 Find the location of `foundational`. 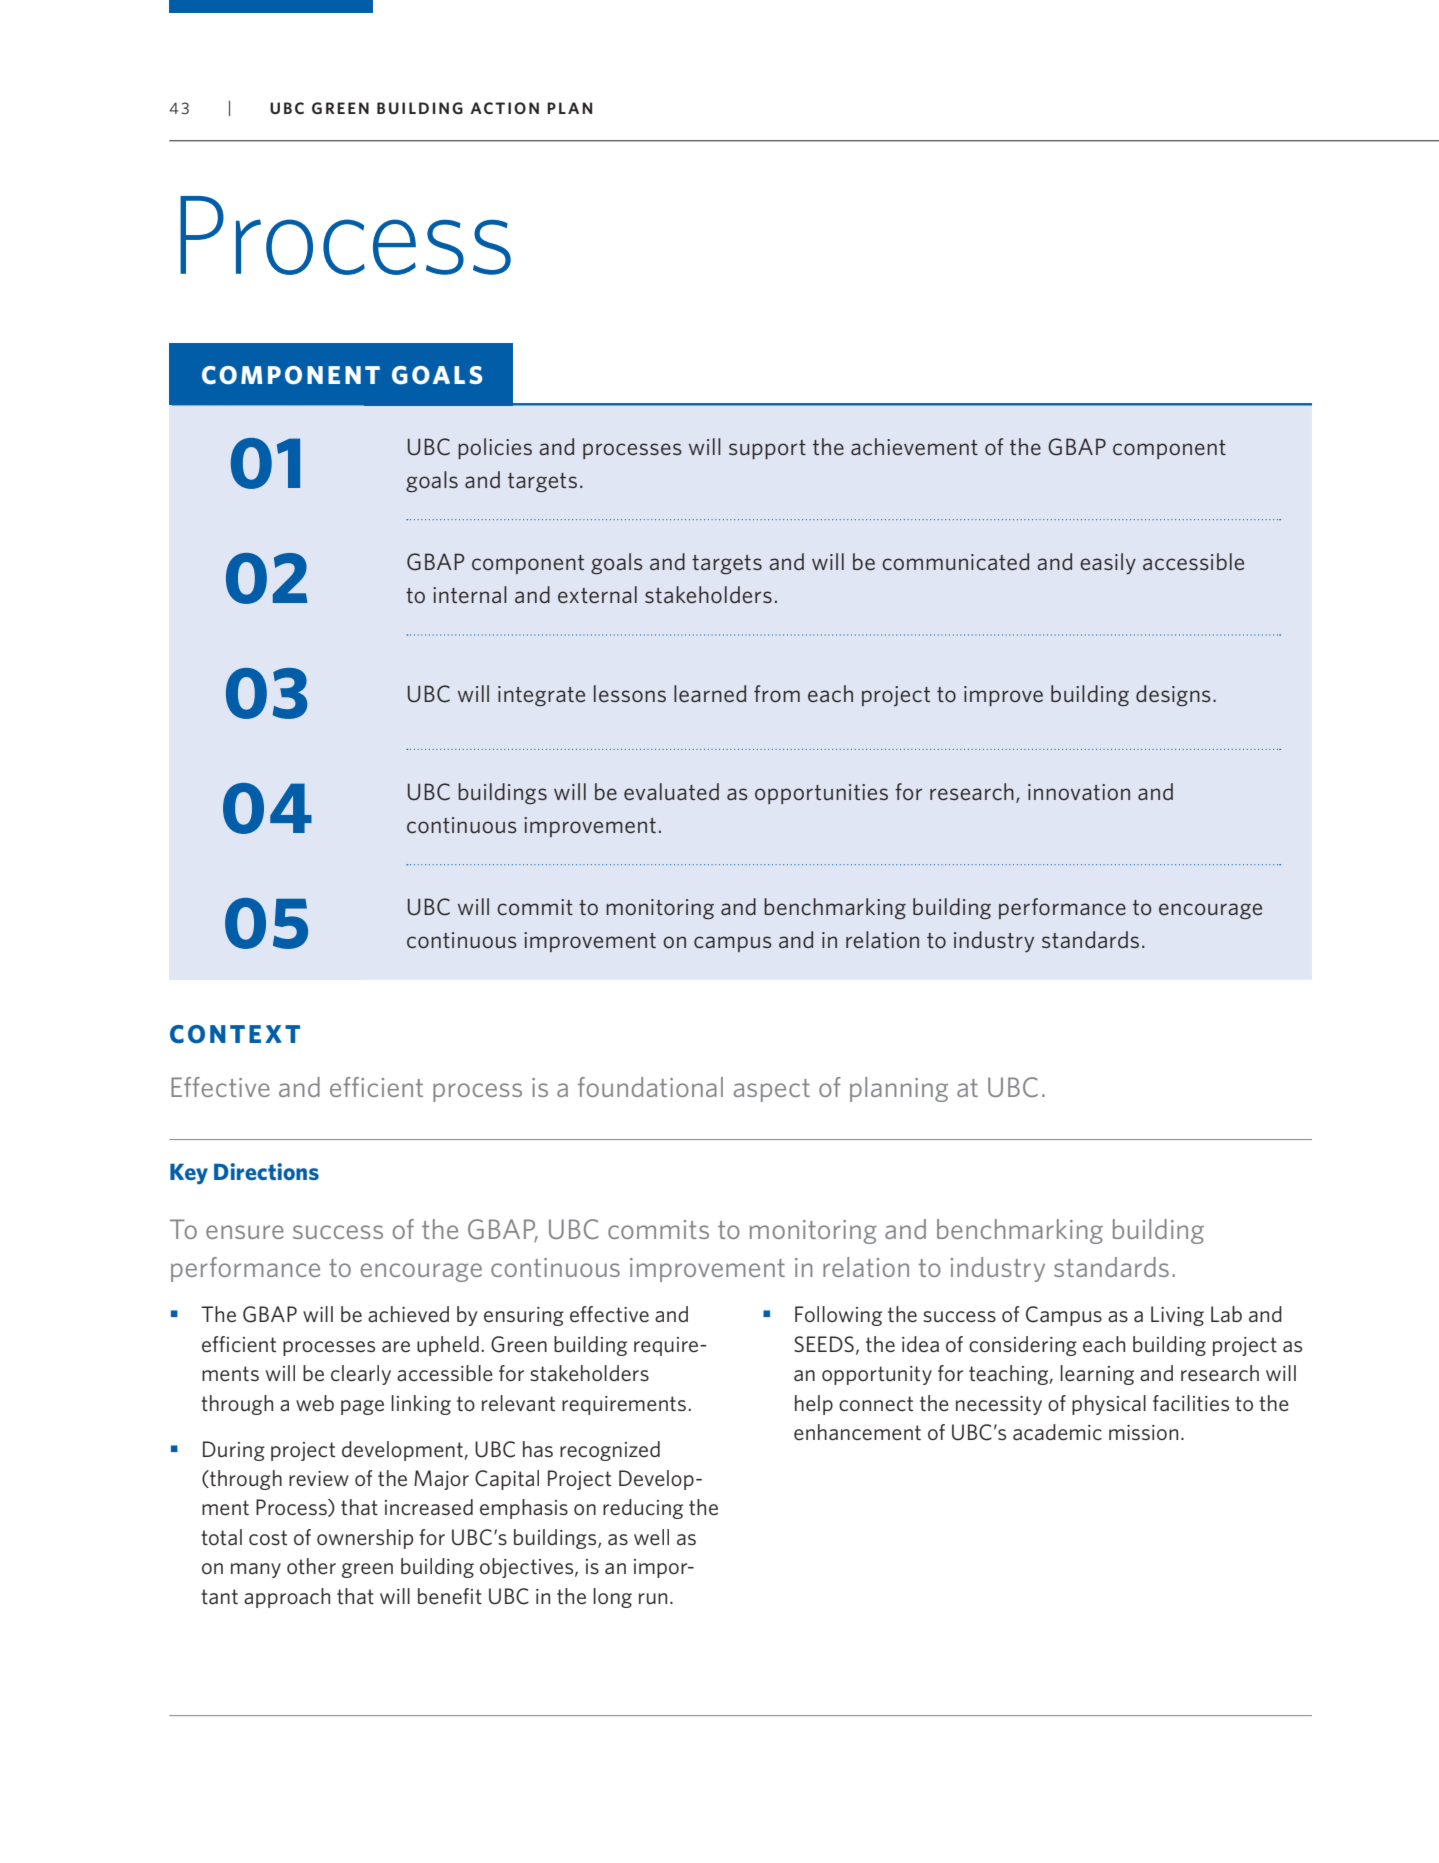

foundational is located at coordinates (650, 1087).
